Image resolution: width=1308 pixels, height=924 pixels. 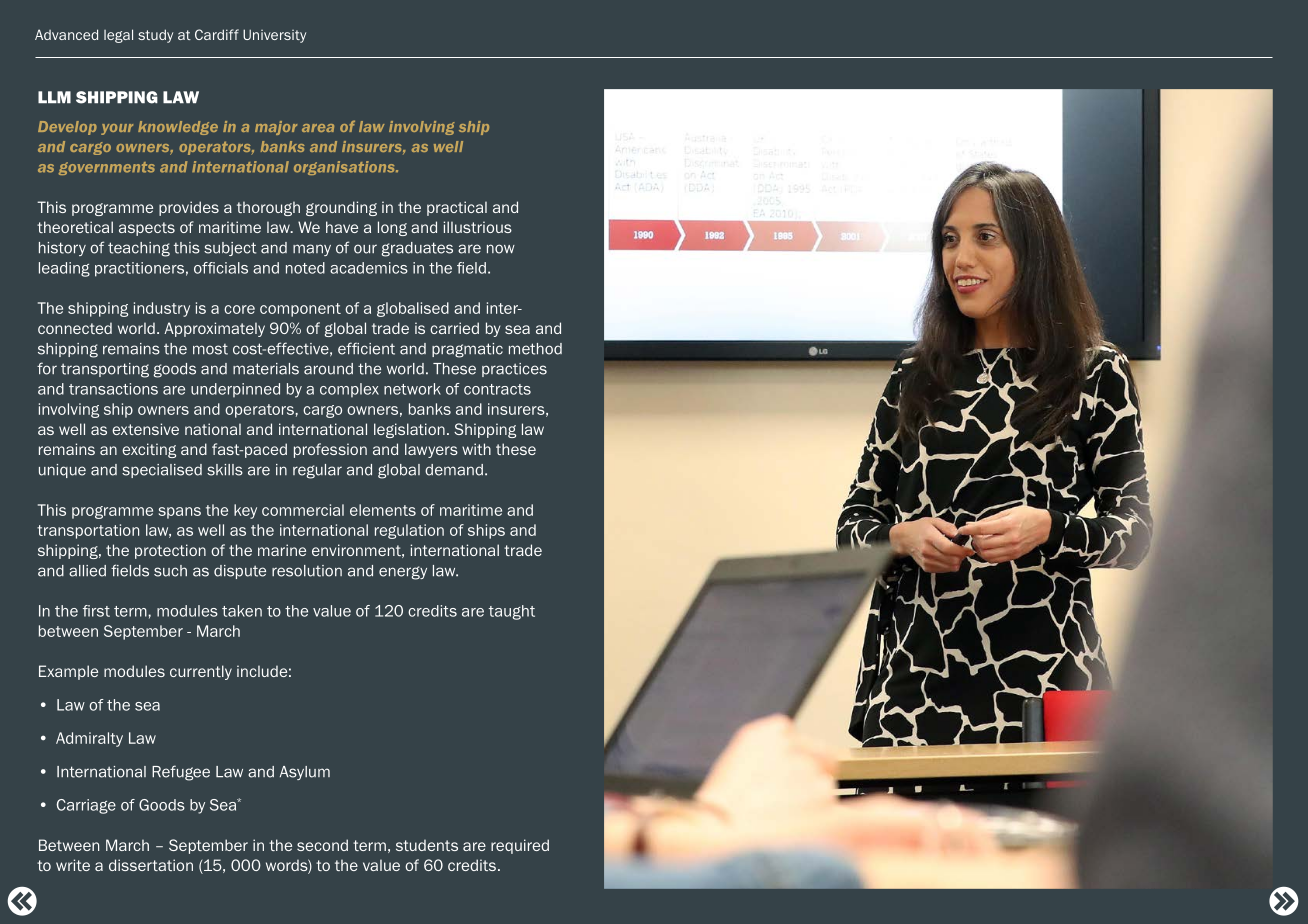 I want to click on exciting, so click(x=149, y=450).
